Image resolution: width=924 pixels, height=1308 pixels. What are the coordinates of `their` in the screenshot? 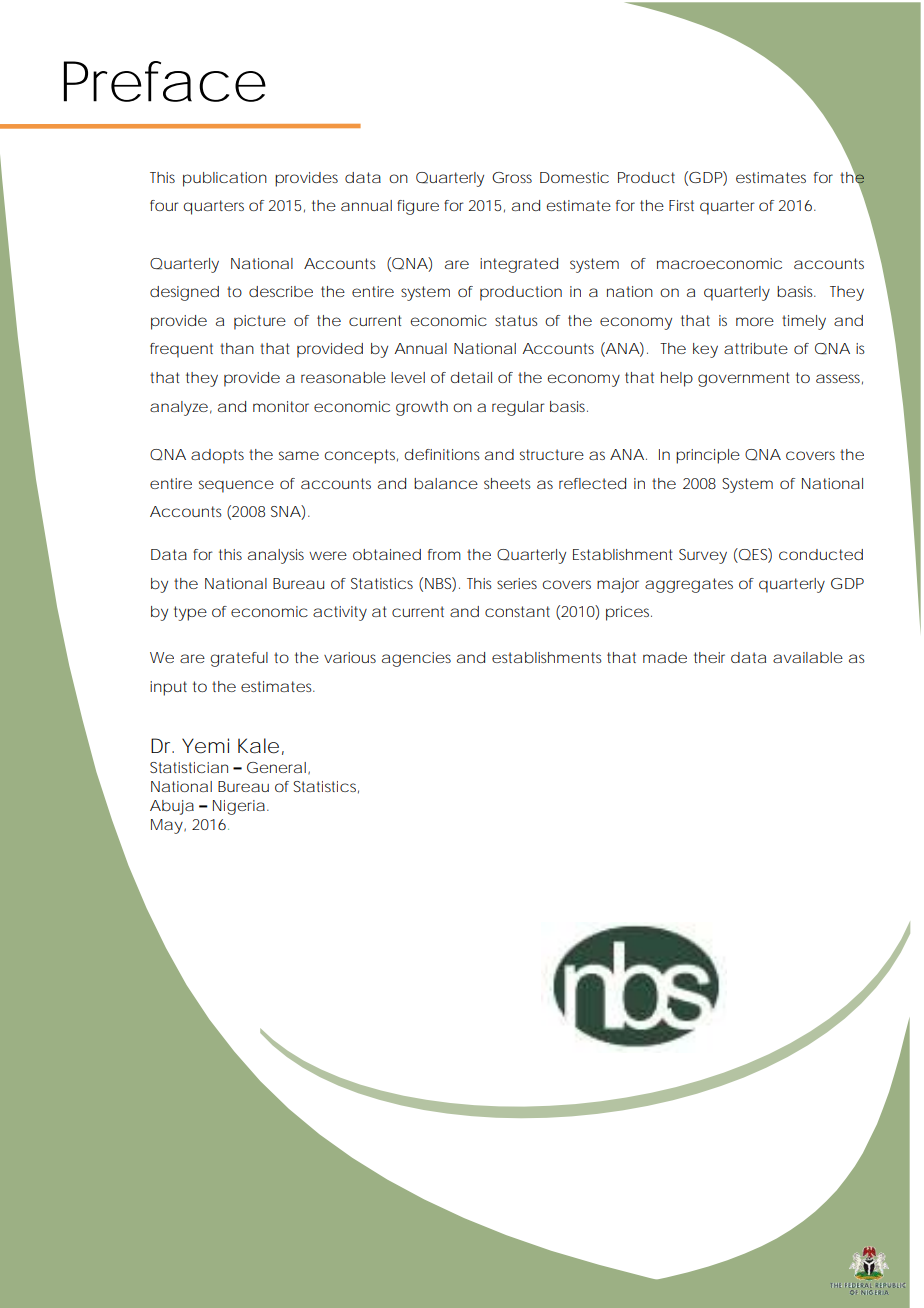 It's located at (709, 657).
